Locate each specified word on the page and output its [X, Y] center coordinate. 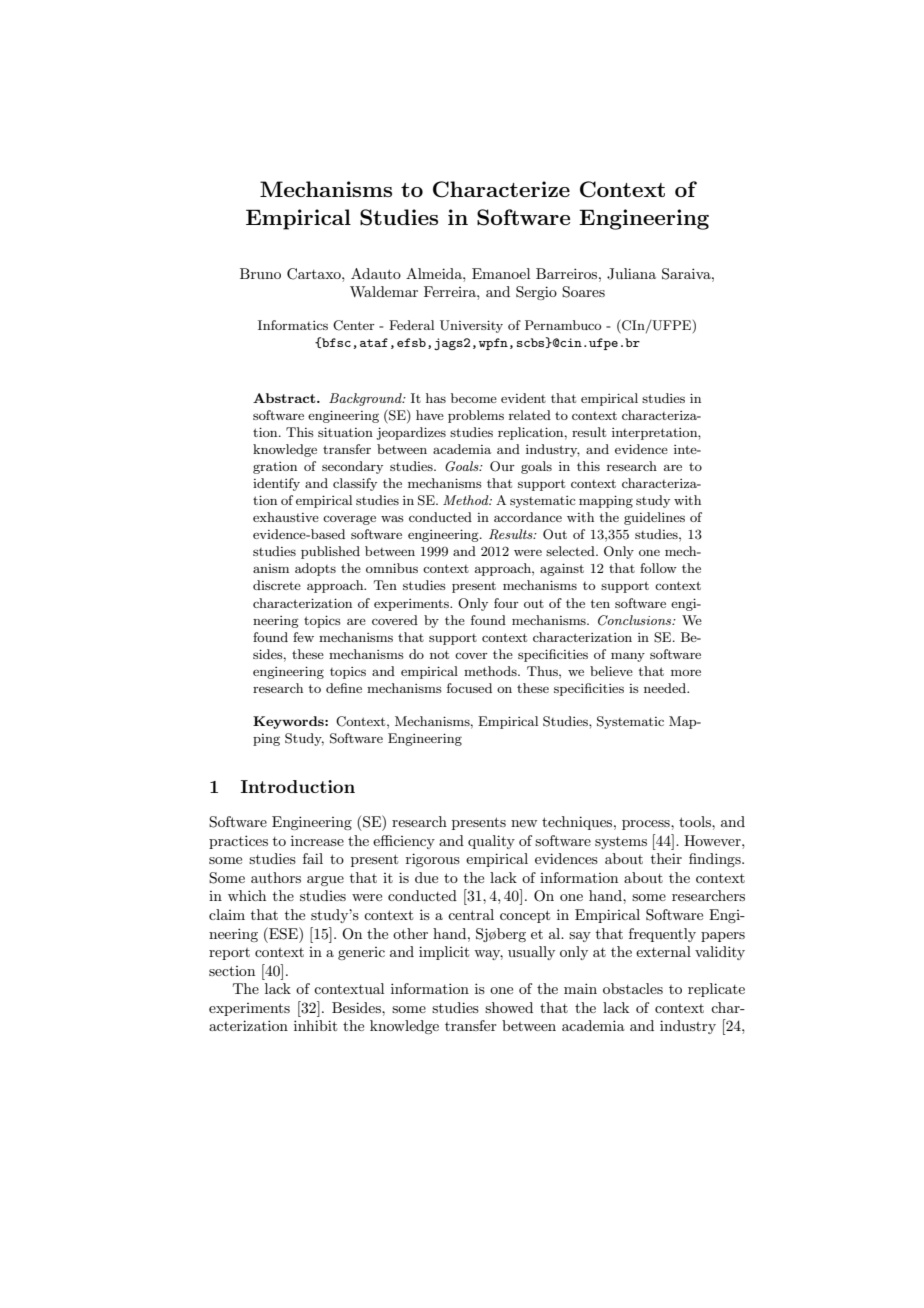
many [628, 657]
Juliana [631, 274]
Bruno [260, 273]
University [471, 326]
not [439, 654]
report [229, 954]
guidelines [654, 518]
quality [491, 842]
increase [317, 840]
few [303, 637]
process [647, 825]
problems [476, 416]
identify [276, 484]
